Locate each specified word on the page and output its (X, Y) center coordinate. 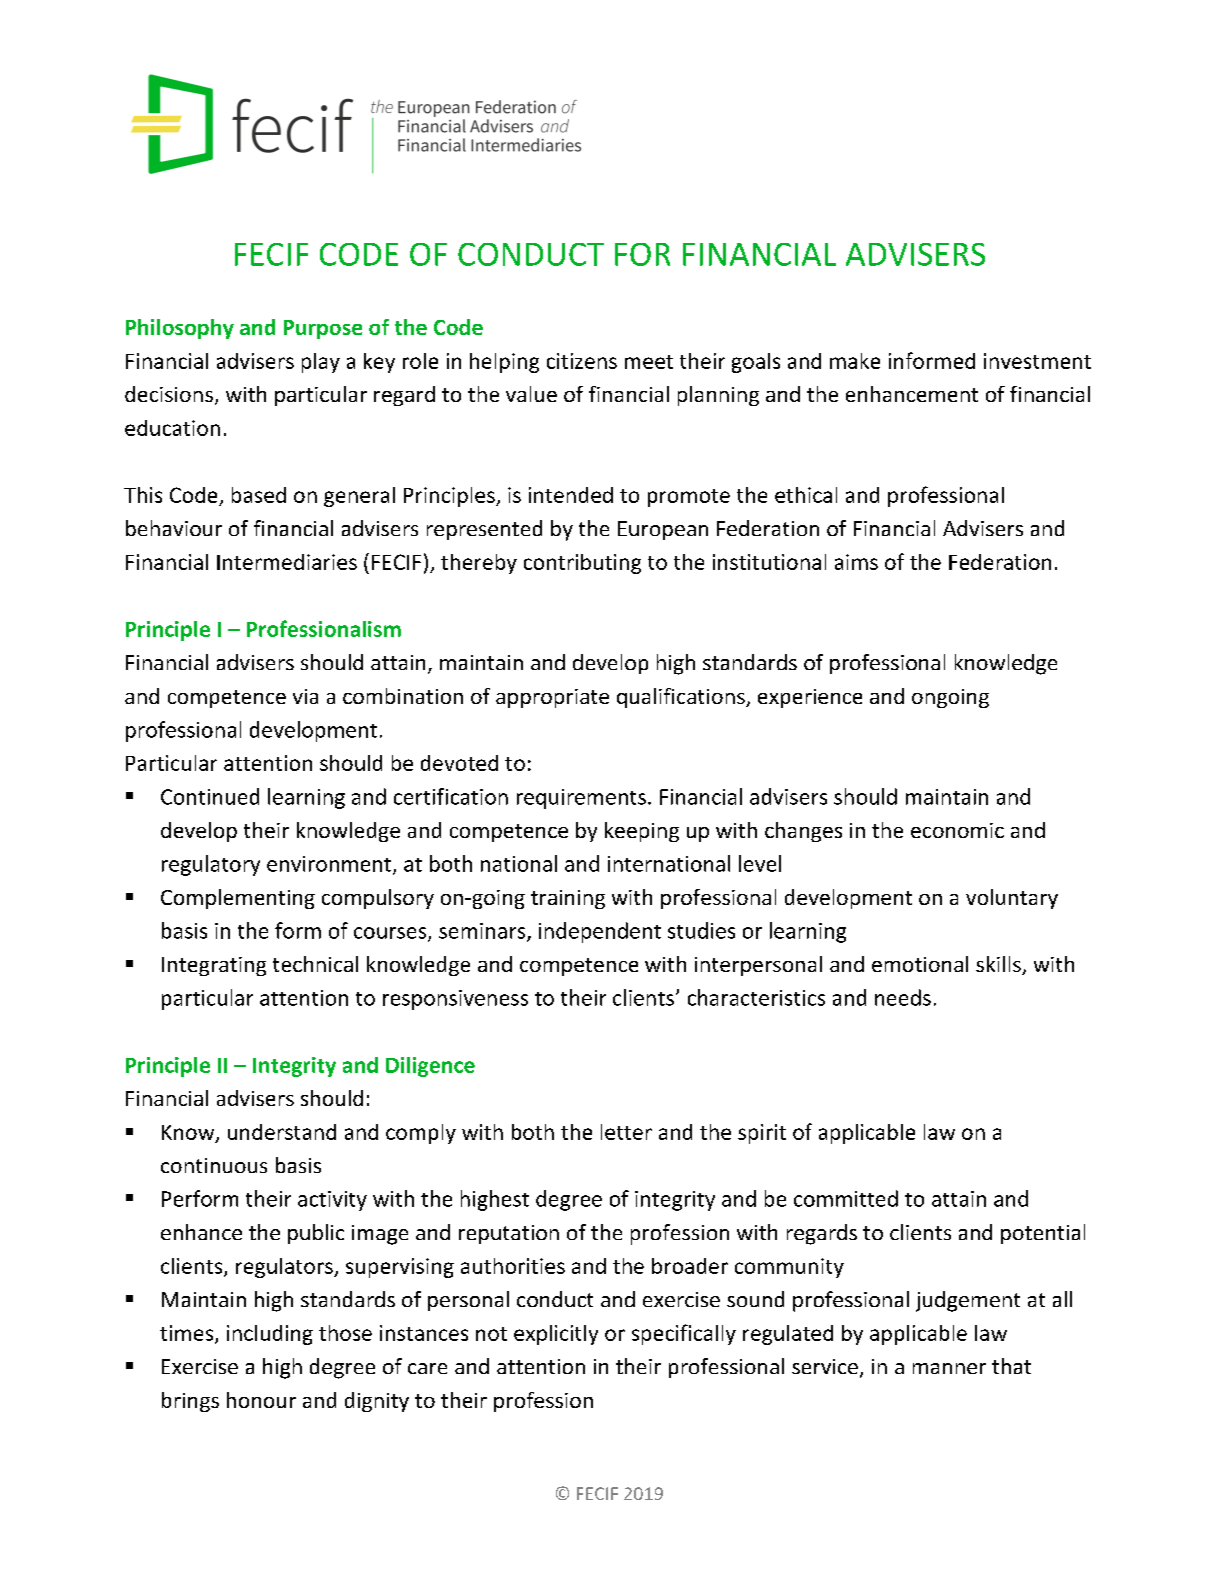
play (321, 363)
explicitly (556, 1335)
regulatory (211, 865)
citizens (582, 361)
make (855, 361)
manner (949, 1368)
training (568, 899)
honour (261, 1400)
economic (957, 830)
